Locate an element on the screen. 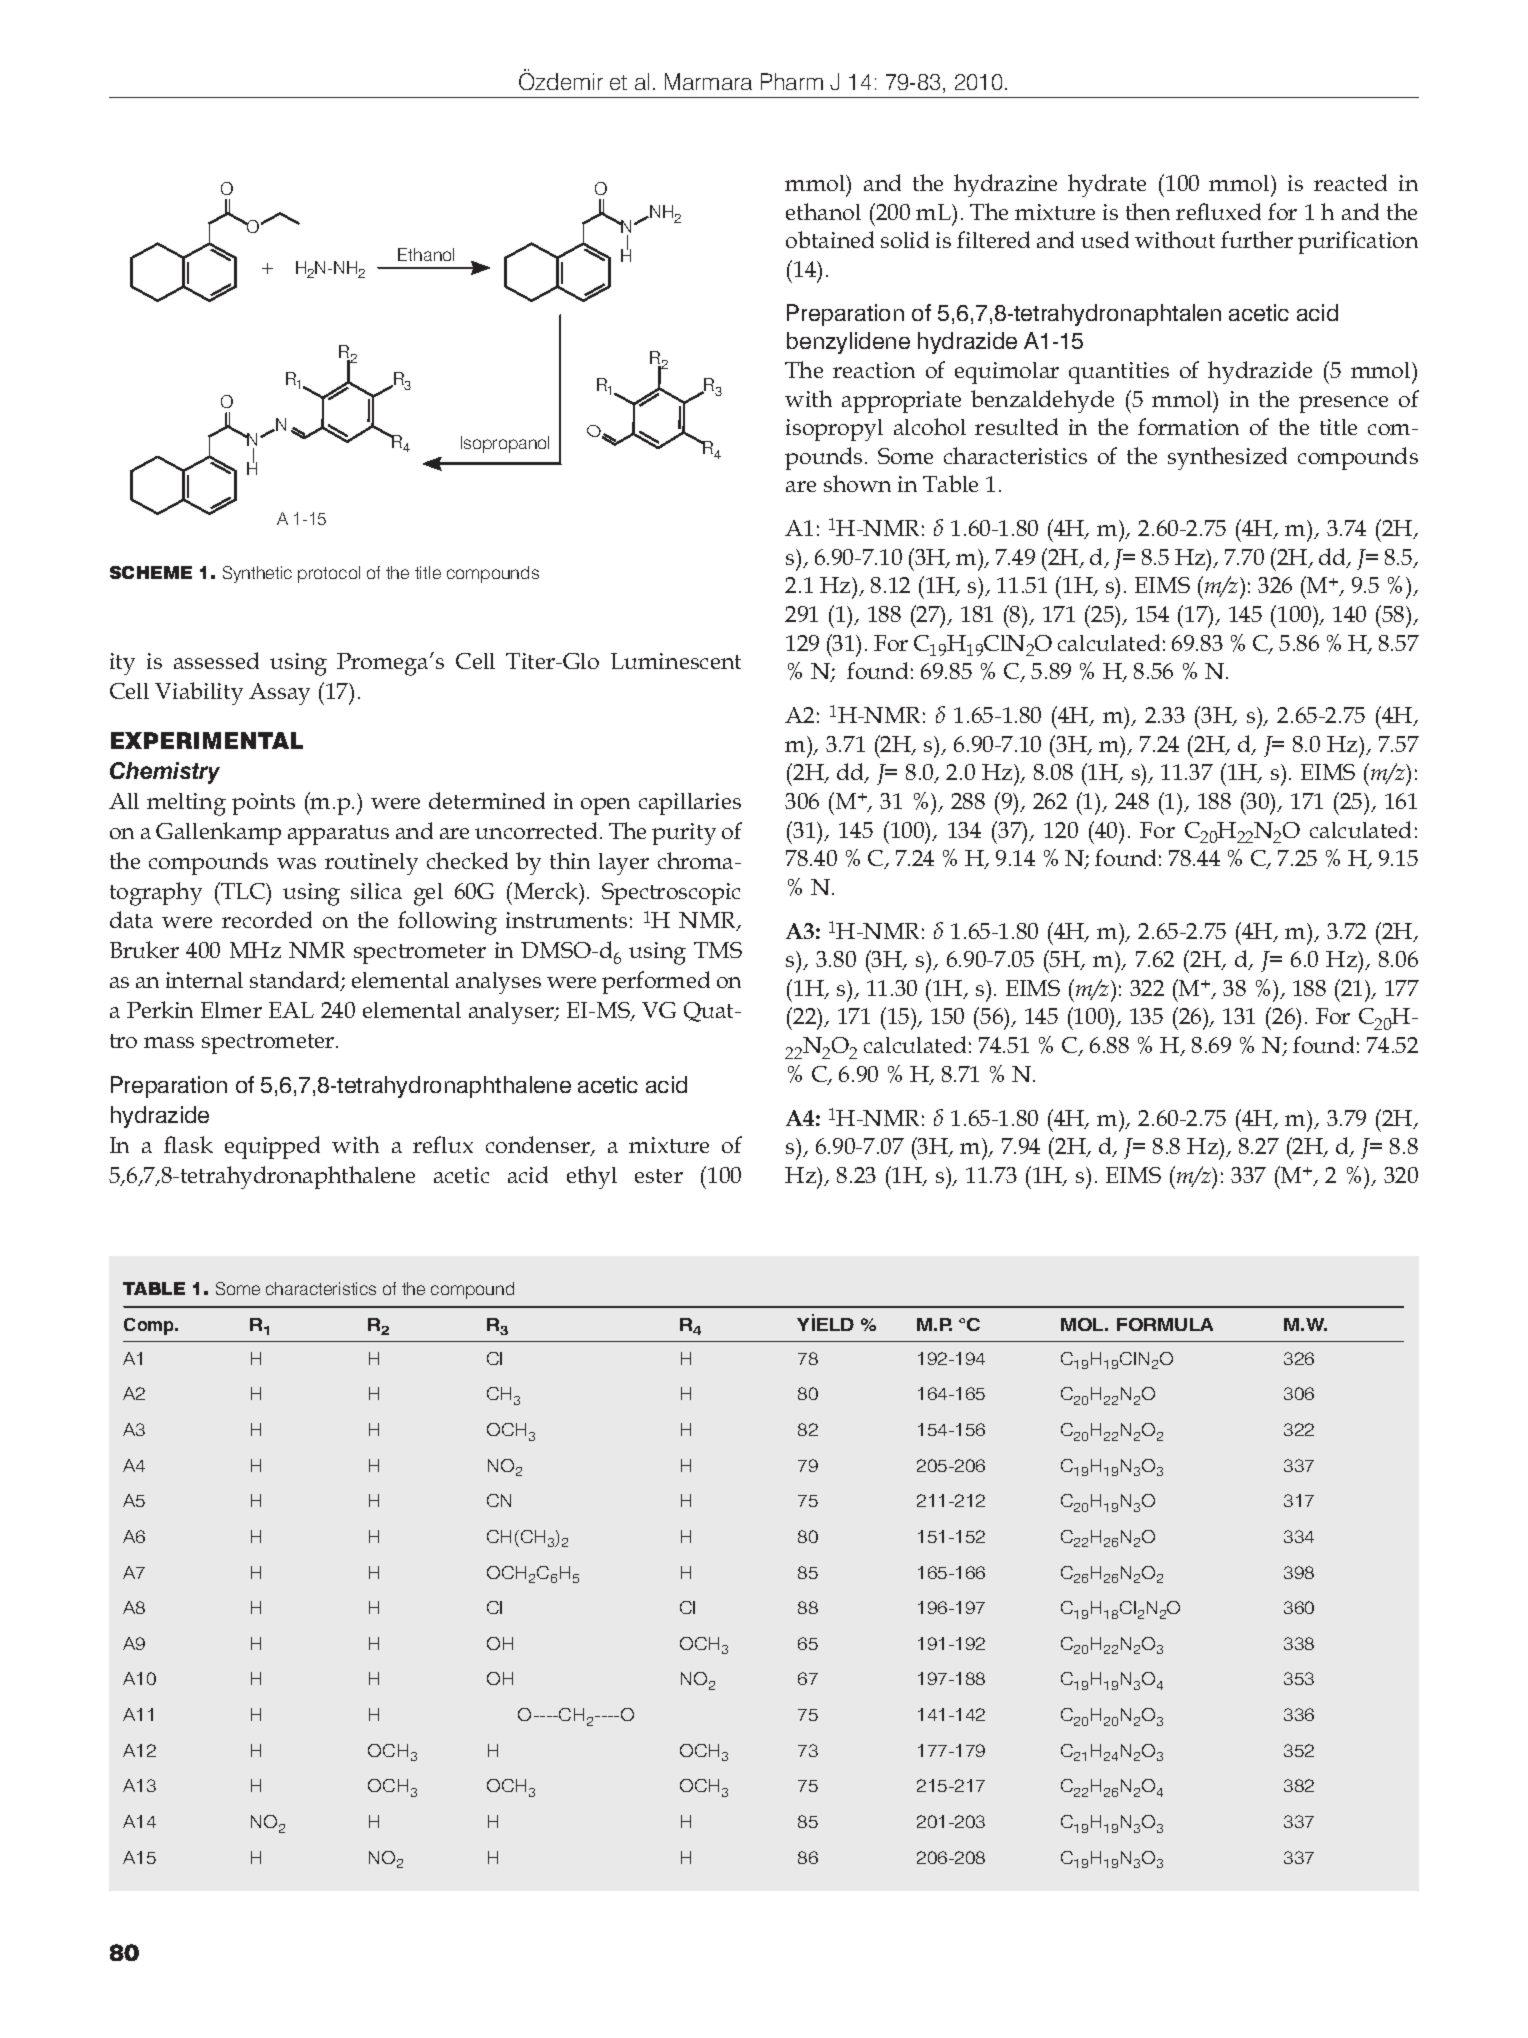 The width and height of the screenshot is (1528, 2038). Pharm is located at coordinates (792, 81).
